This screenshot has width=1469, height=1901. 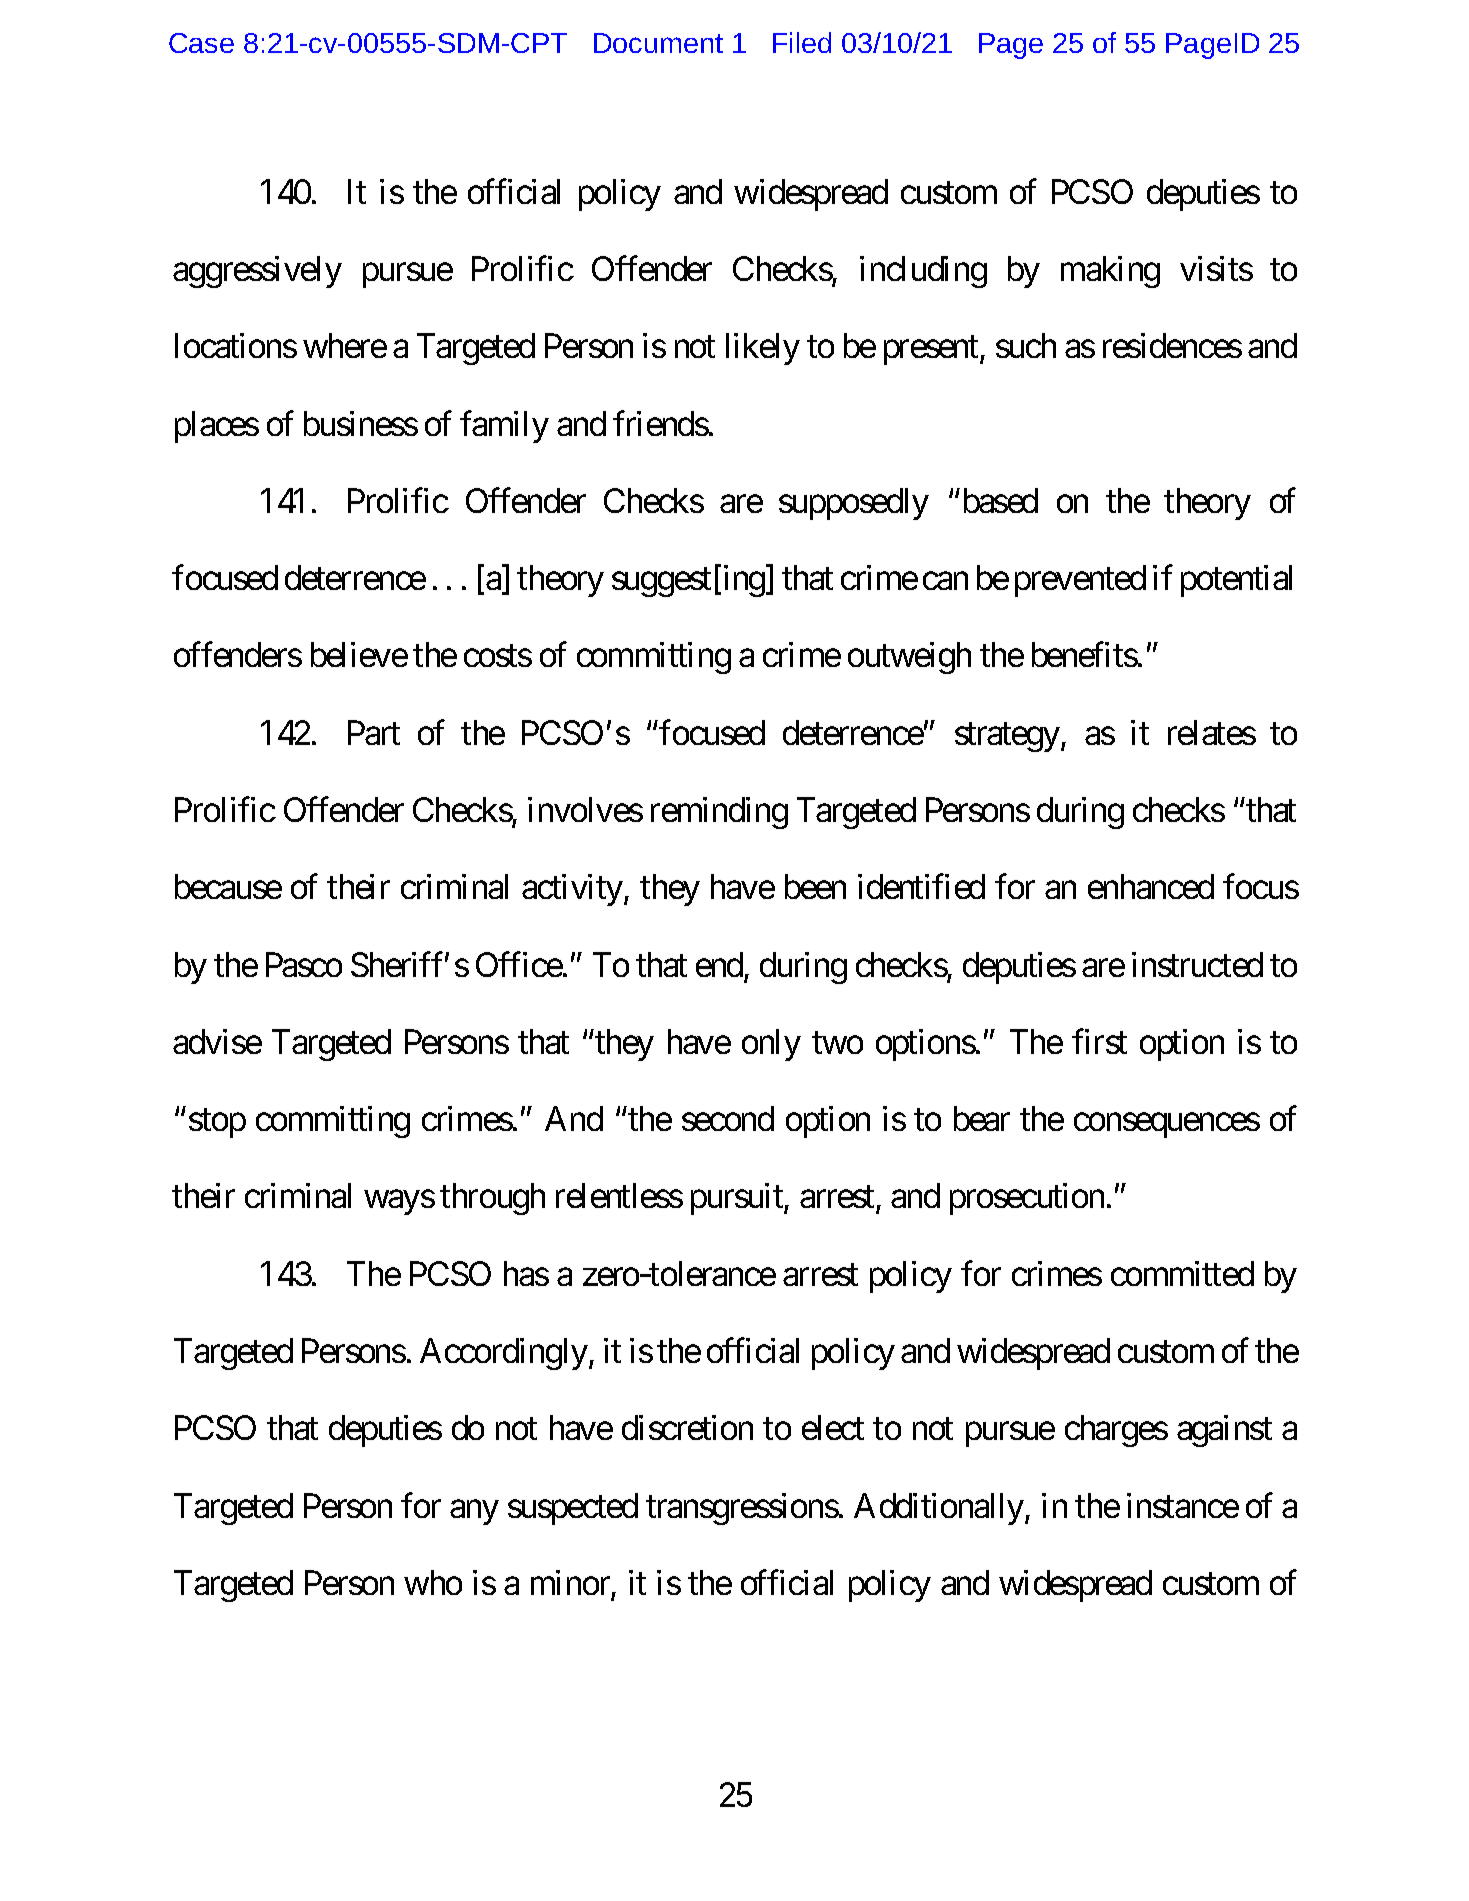 I want to click on only, so click(x=771, y=1045).
